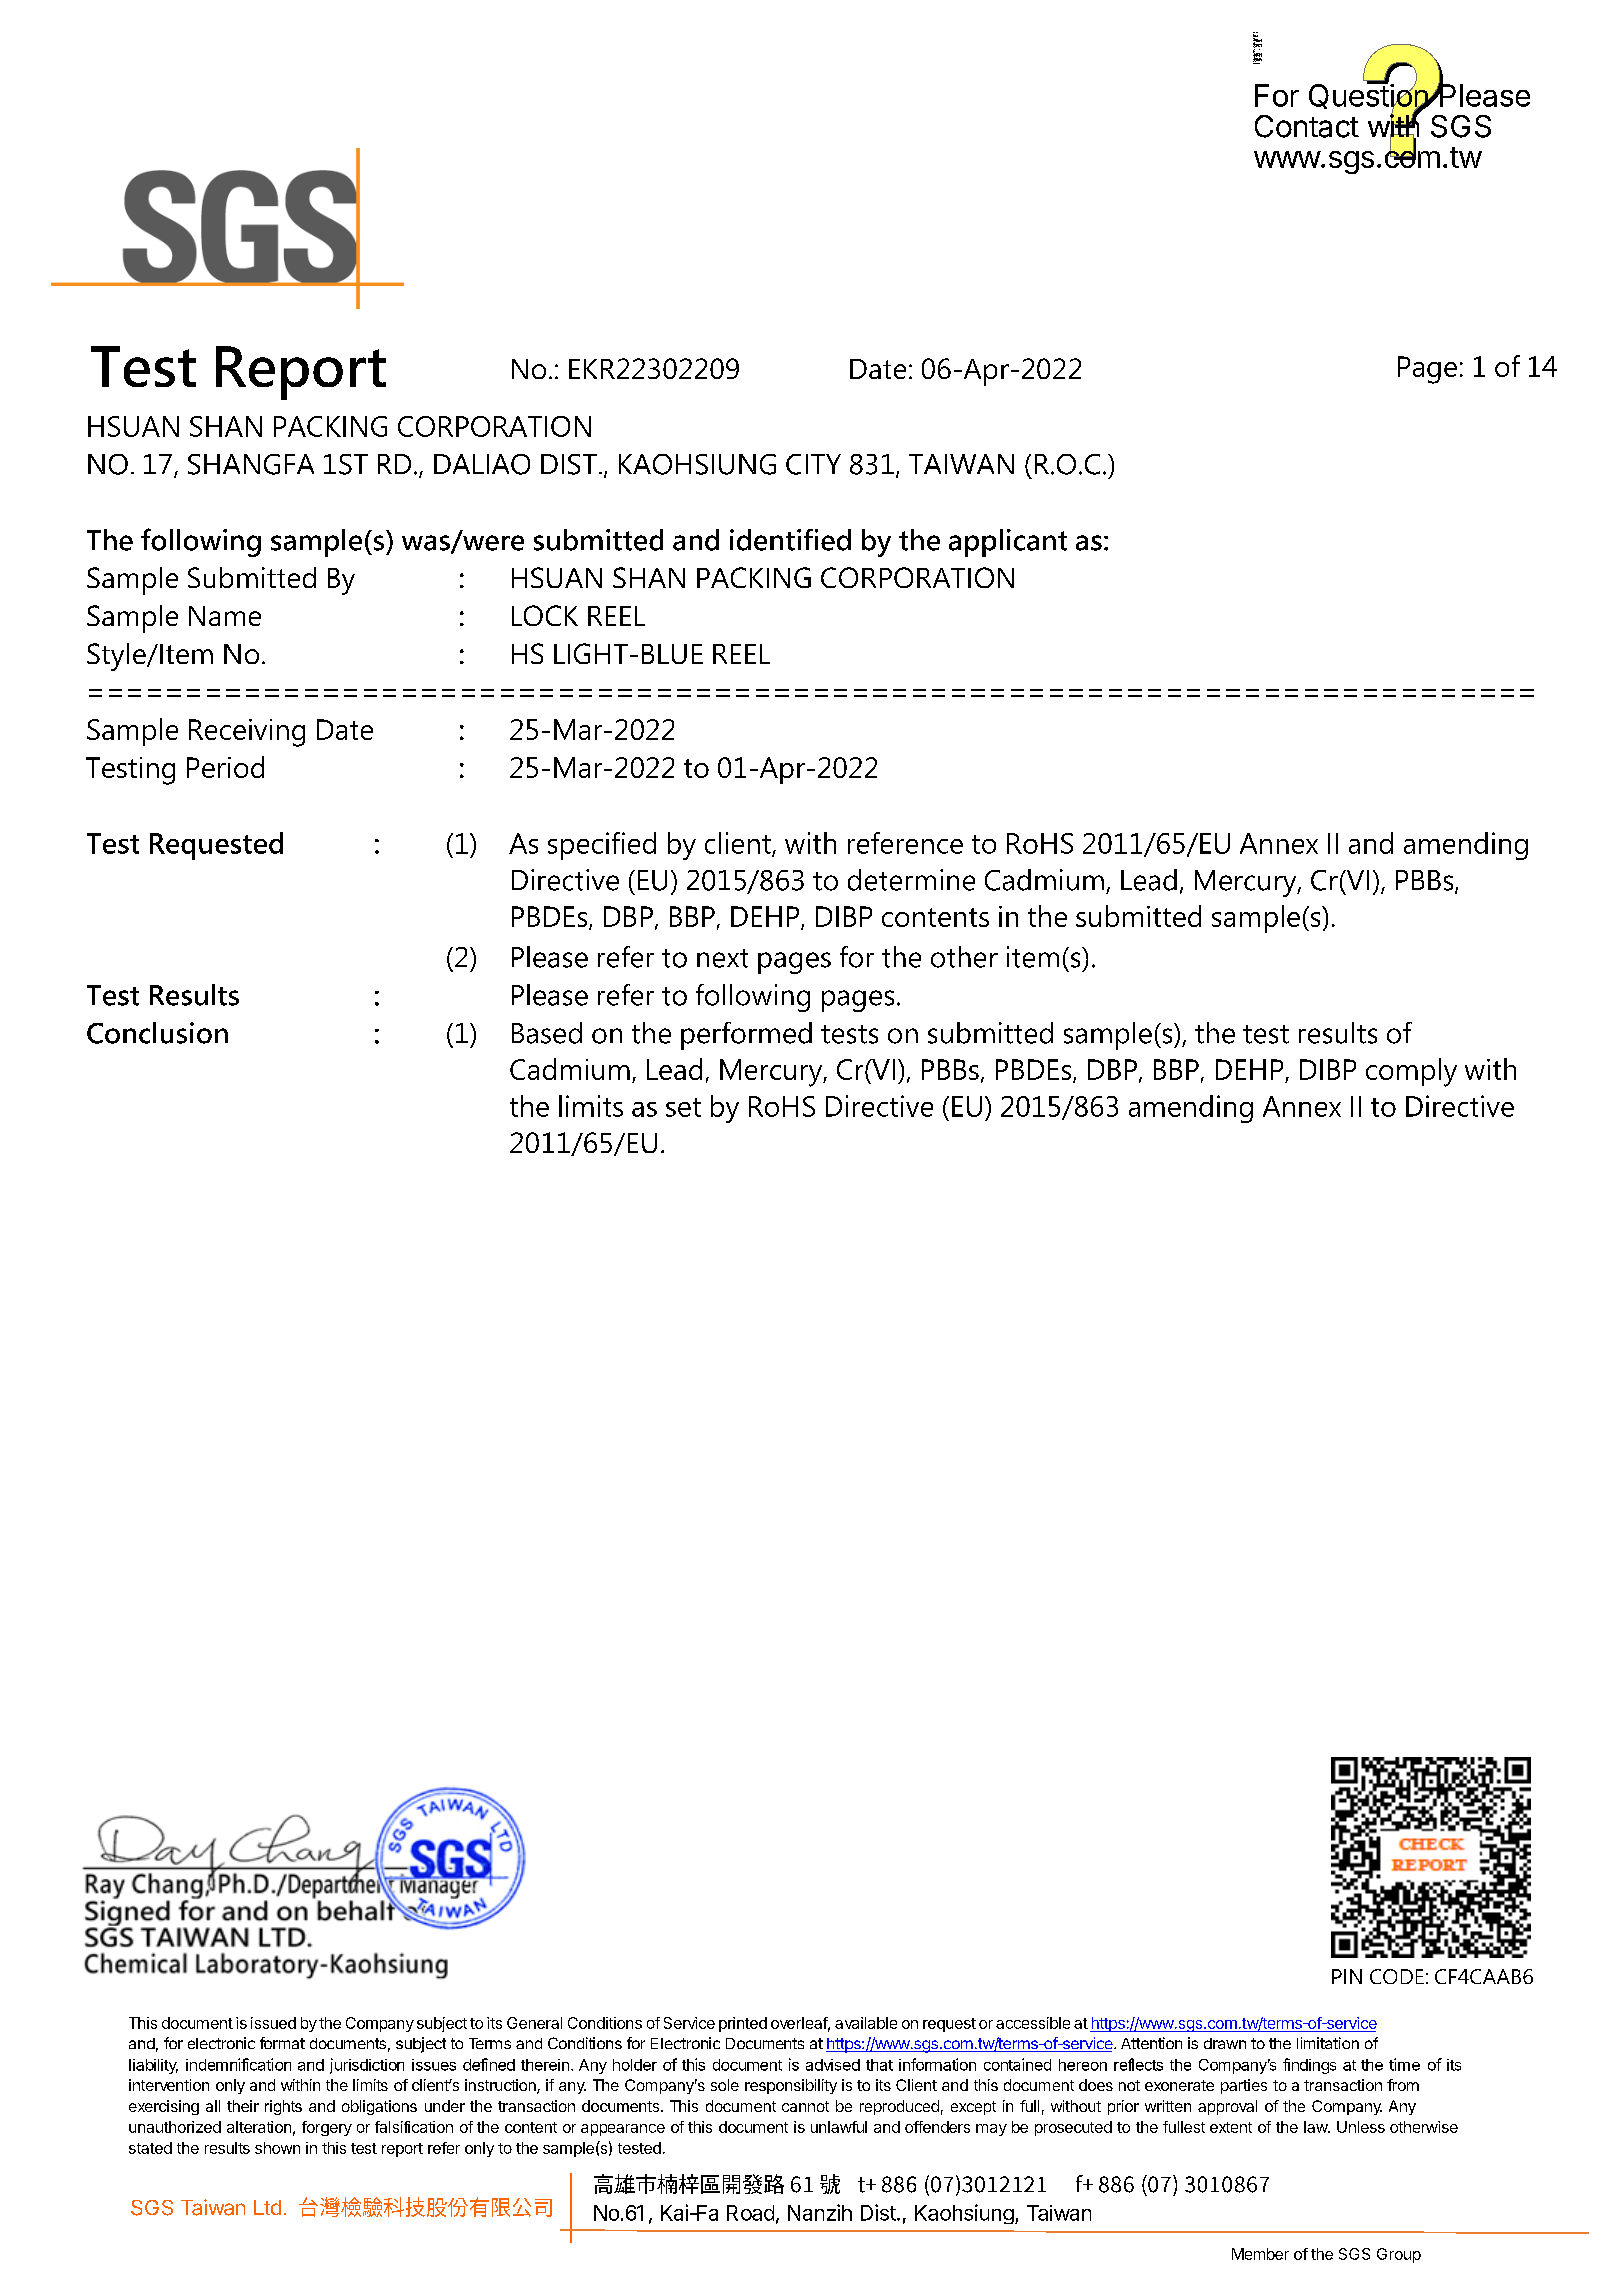  Describe the element at coordinates (1008, 543) in the document. I see `applicant` at that location.
